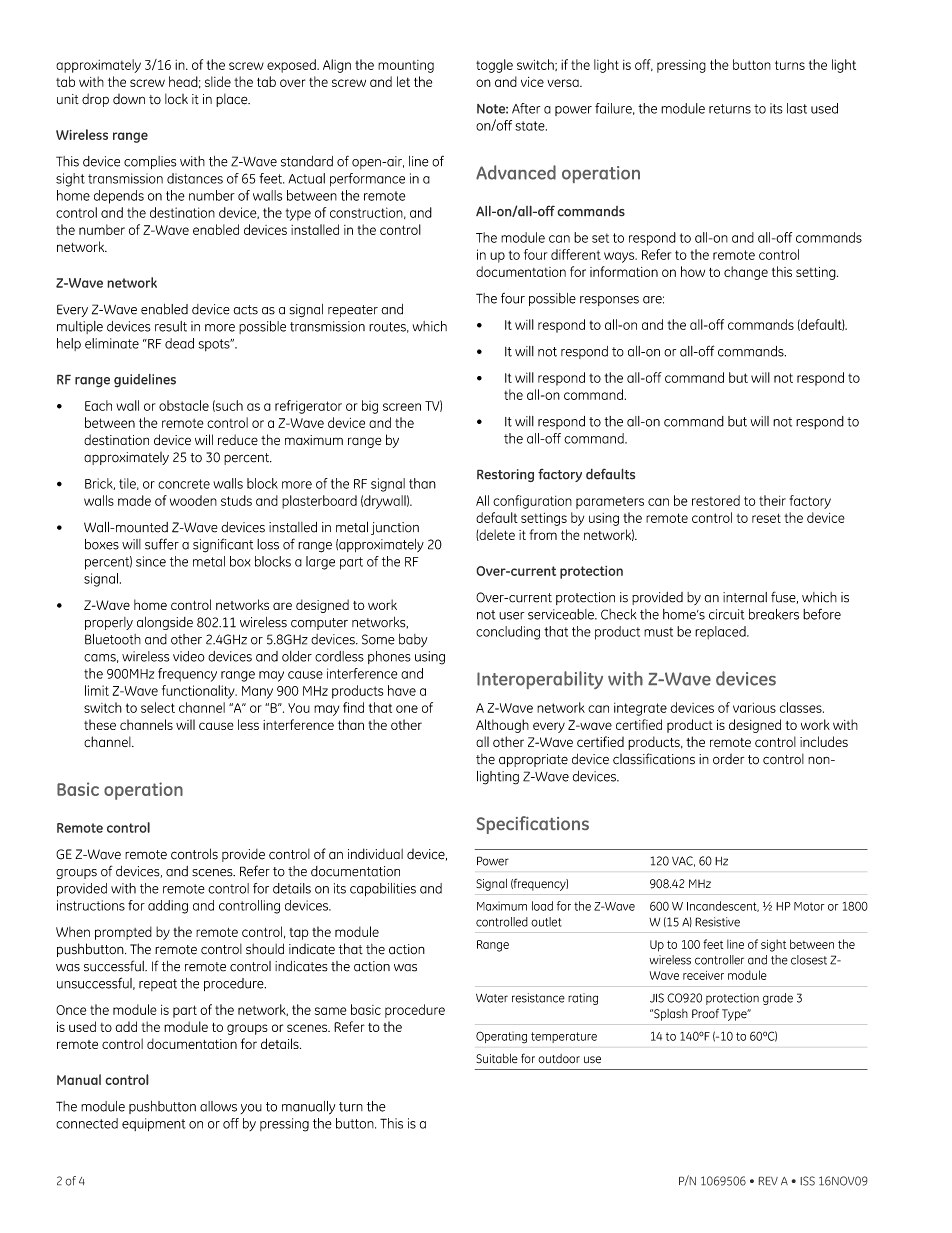  I want to click on versa, so click(564, 83).
